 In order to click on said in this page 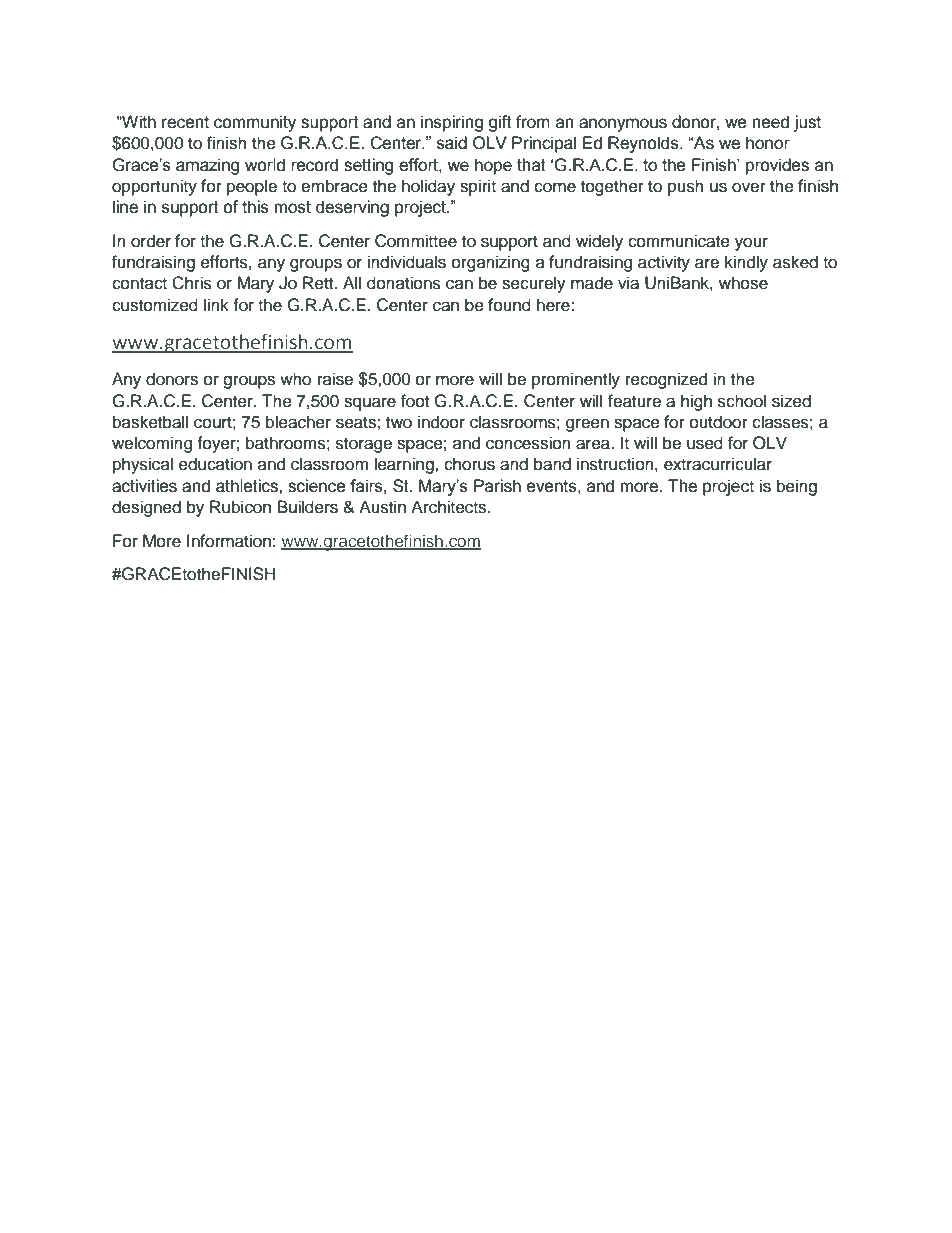, I will do `click(452, 143)`.
